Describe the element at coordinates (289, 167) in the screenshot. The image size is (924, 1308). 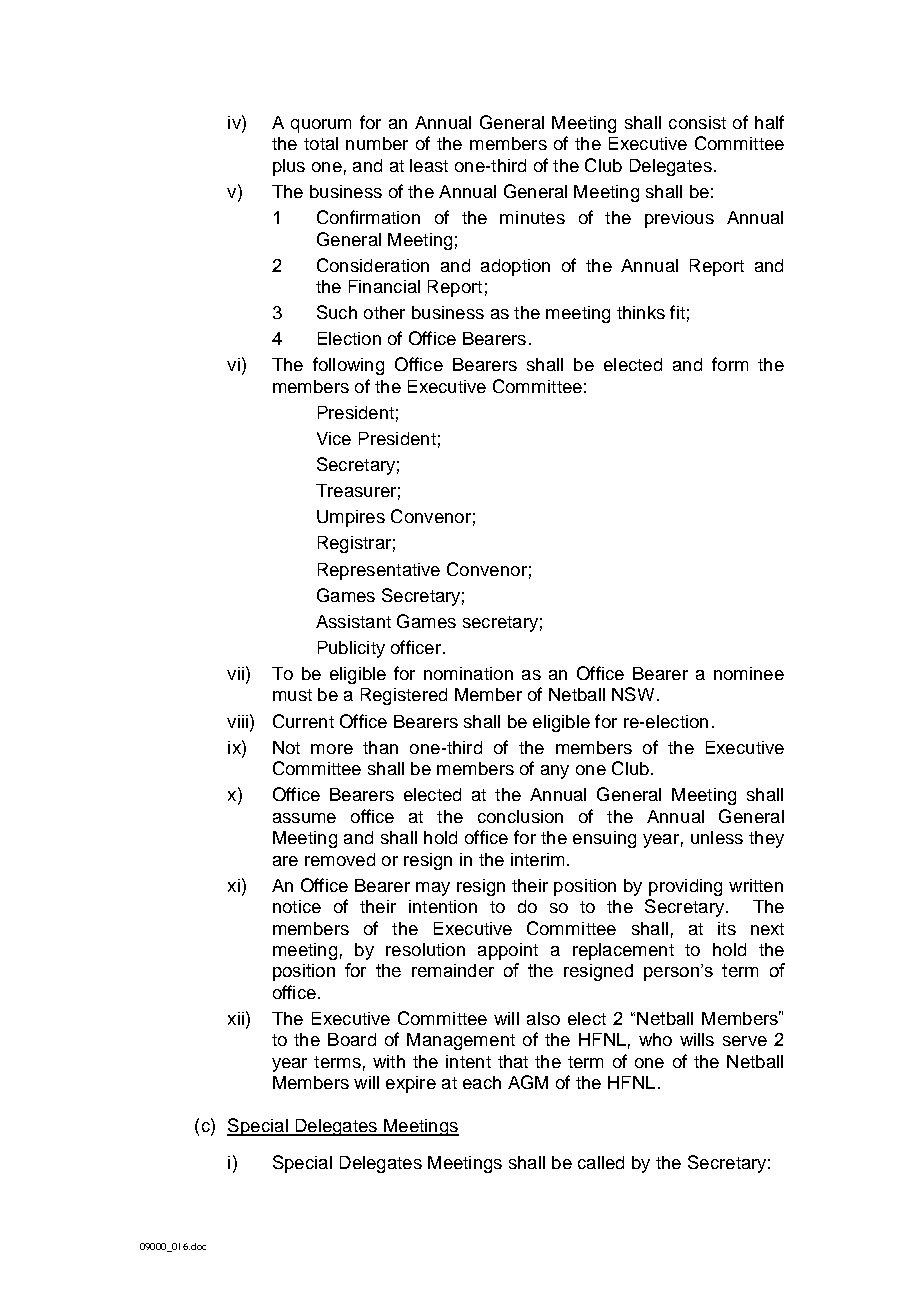
I see `plus` at that location.
